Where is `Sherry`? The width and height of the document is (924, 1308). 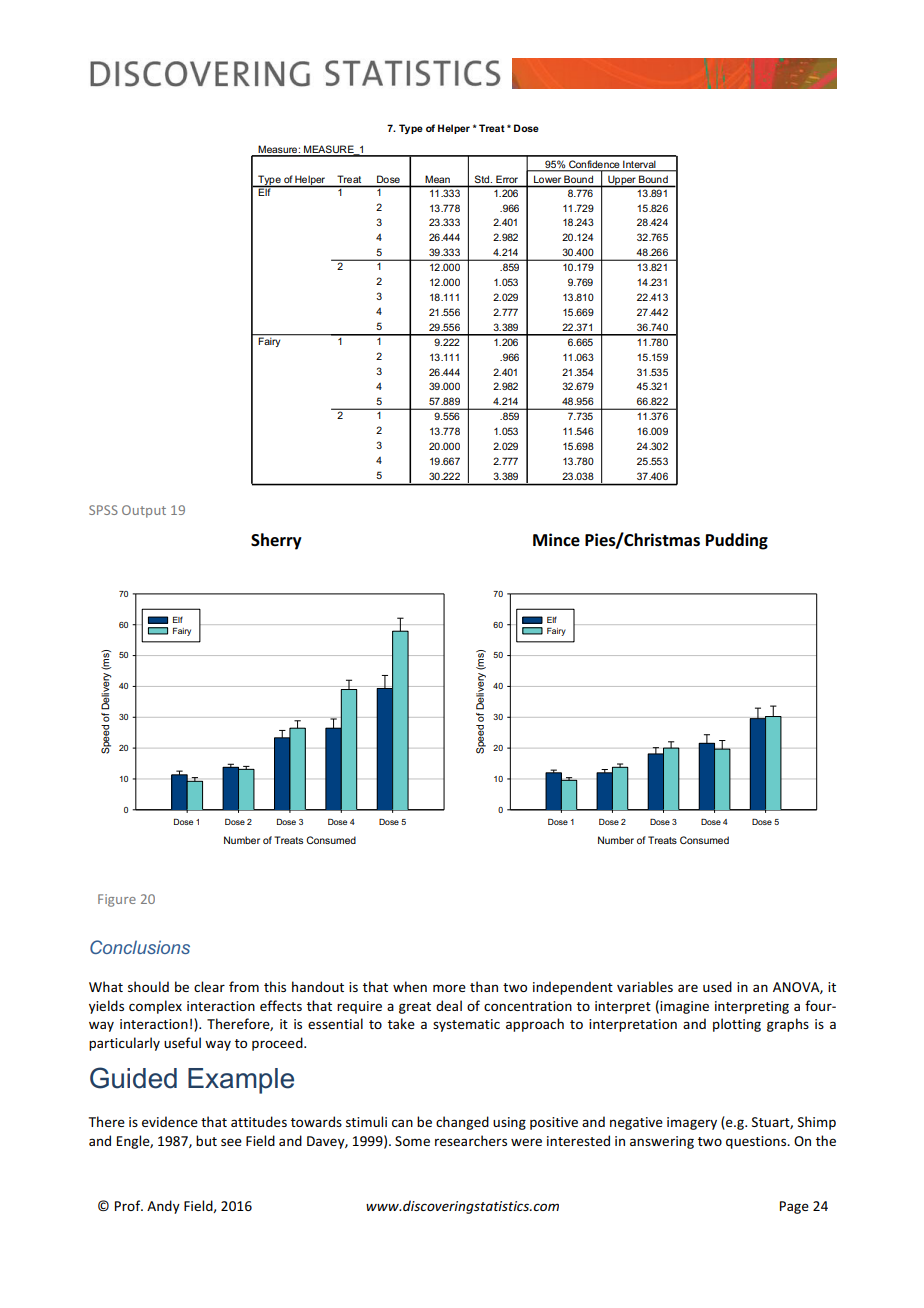
Sherry is located at coordinates (276, 541).
